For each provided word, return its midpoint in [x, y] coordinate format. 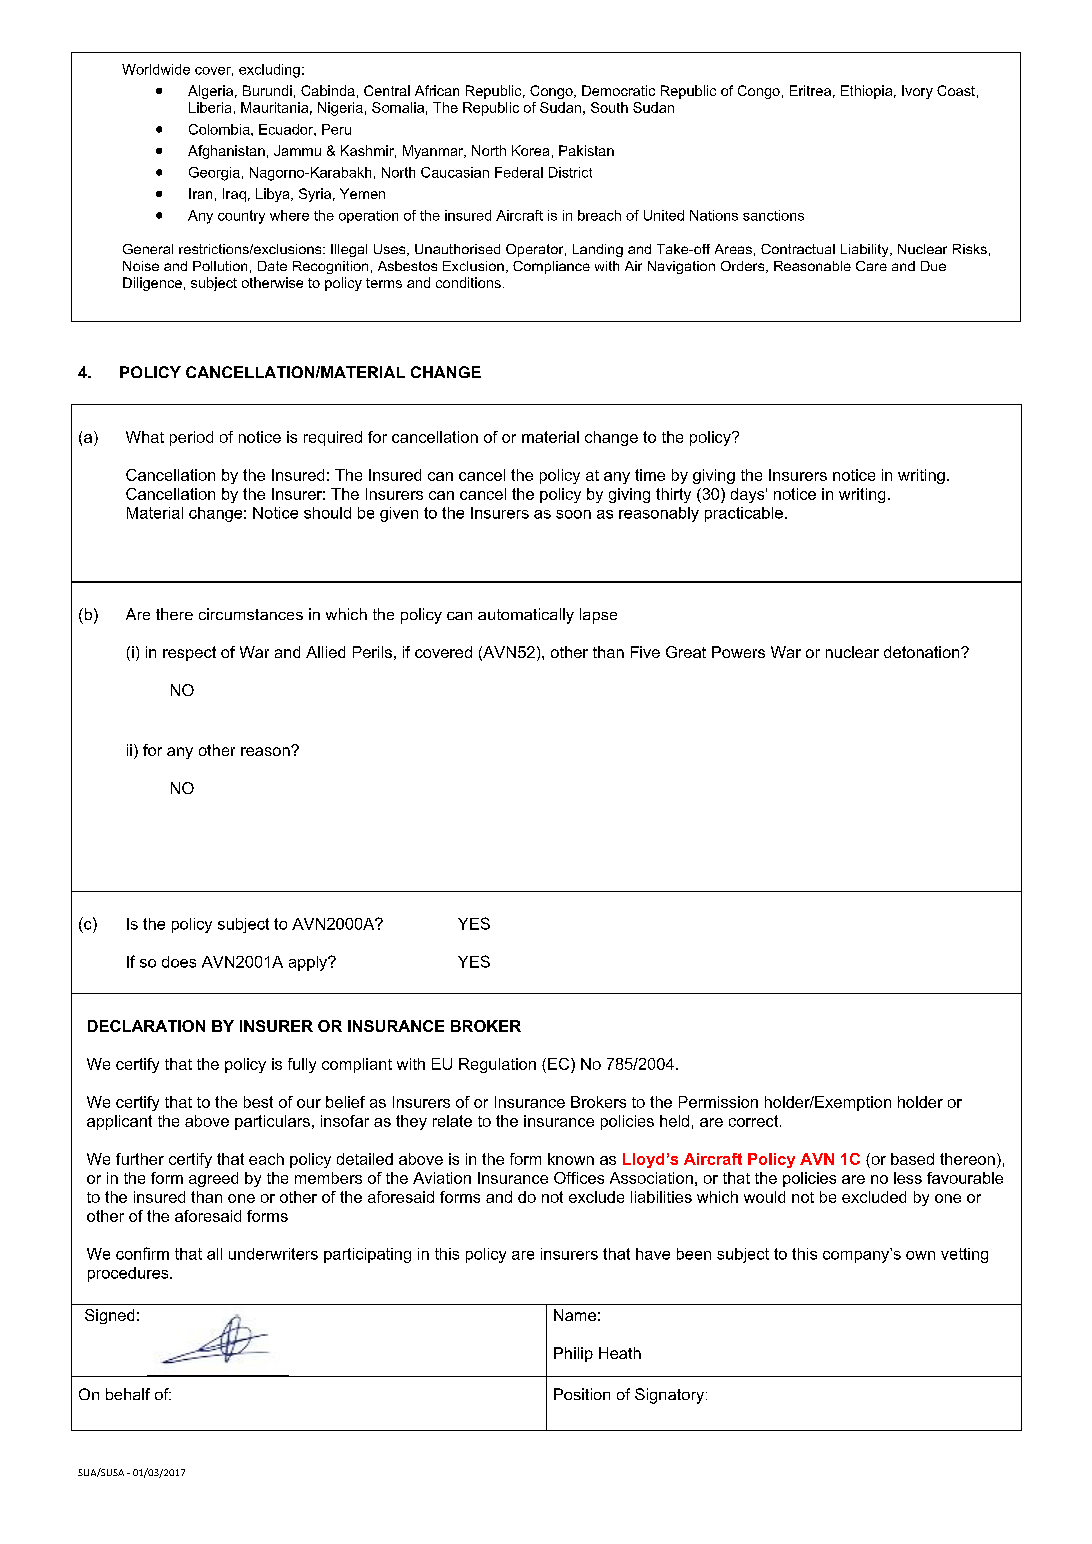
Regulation [497, 1065]
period [191, 438]
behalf [128, 1394]
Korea [530, 150]
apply [309, 963]
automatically [526, 616]
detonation [923, 652]
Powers [738, 652]
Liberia [210, 107]
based [912, 1159]
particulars [272, 1122]
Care [871, 266]
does [179, 962]
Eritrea [810, 90]
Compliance [551, 267]
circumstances [251, 614]
